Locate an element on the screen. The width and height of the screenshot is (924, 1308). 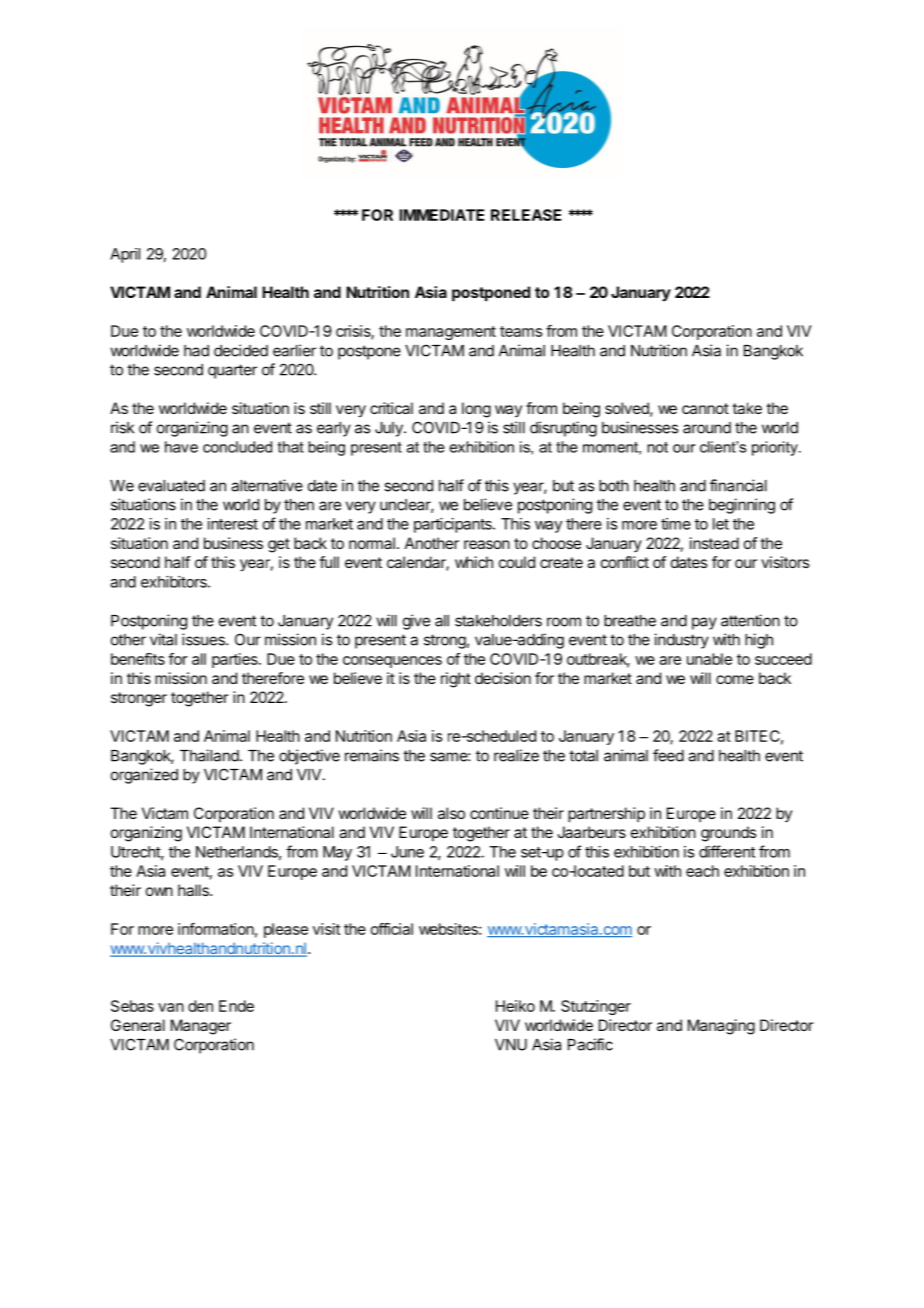
RELEASE is located at coordinates (526, 215).
